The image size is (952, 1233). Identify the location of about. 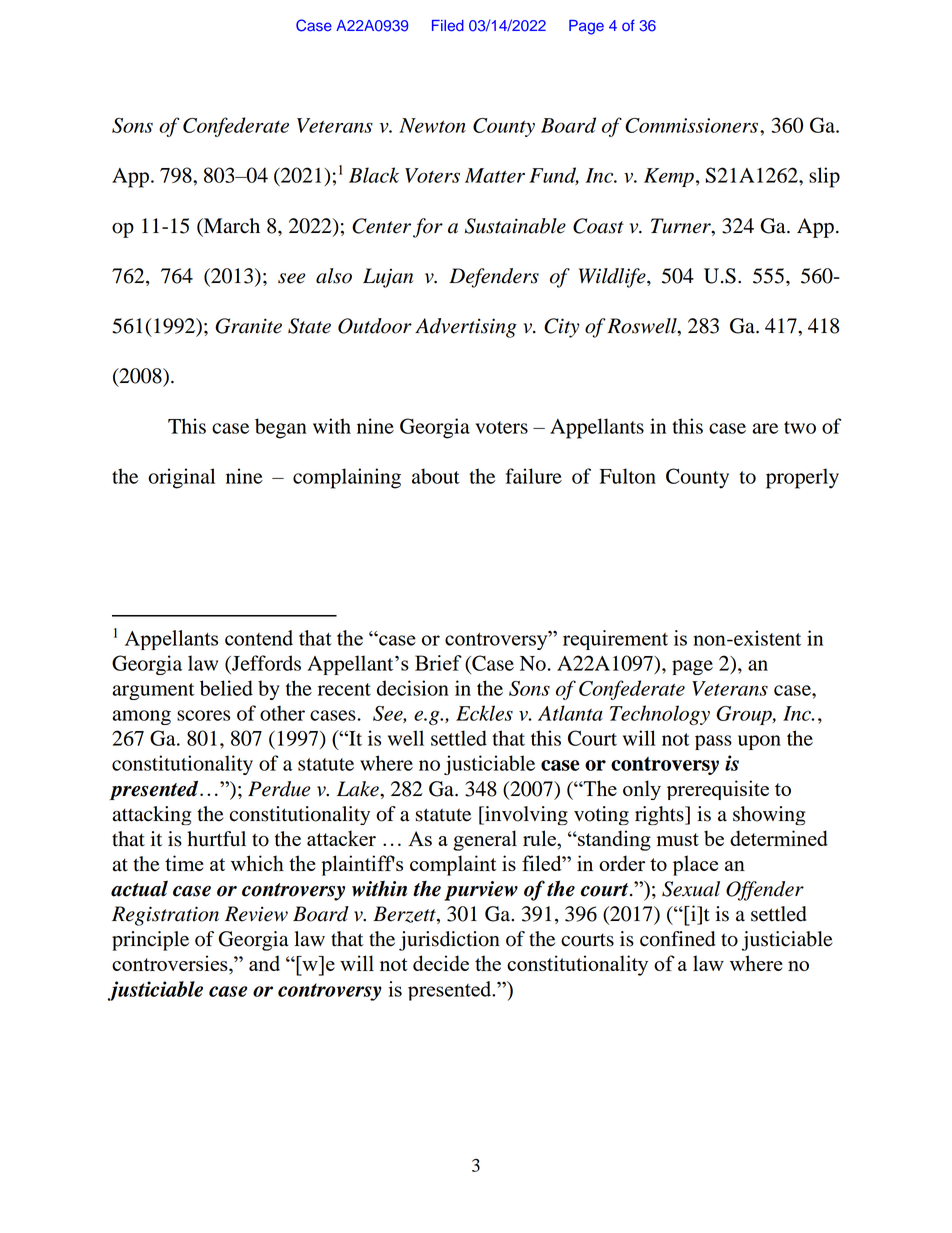
(436, 476).
